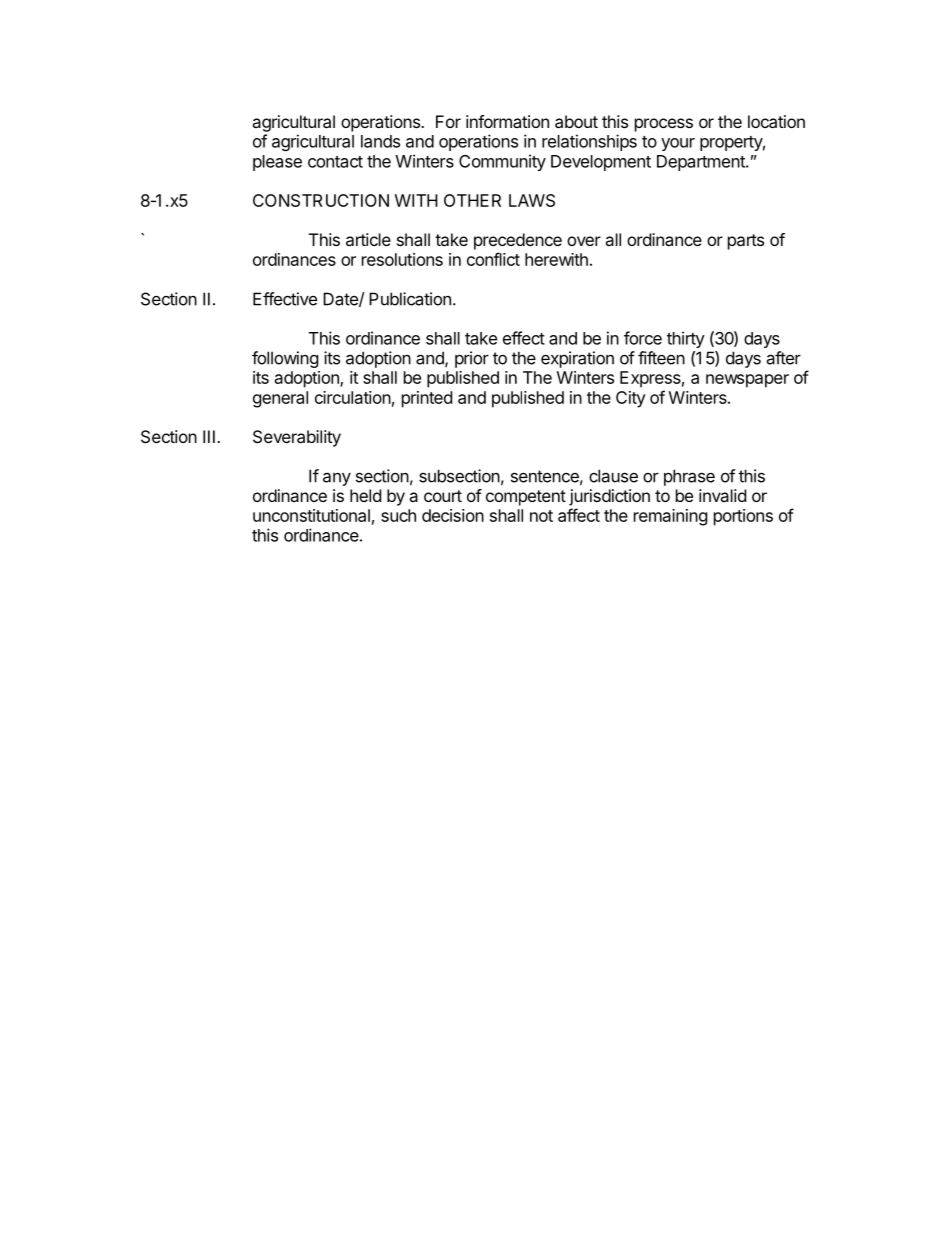  I want to click on information, so click(507, 121).
